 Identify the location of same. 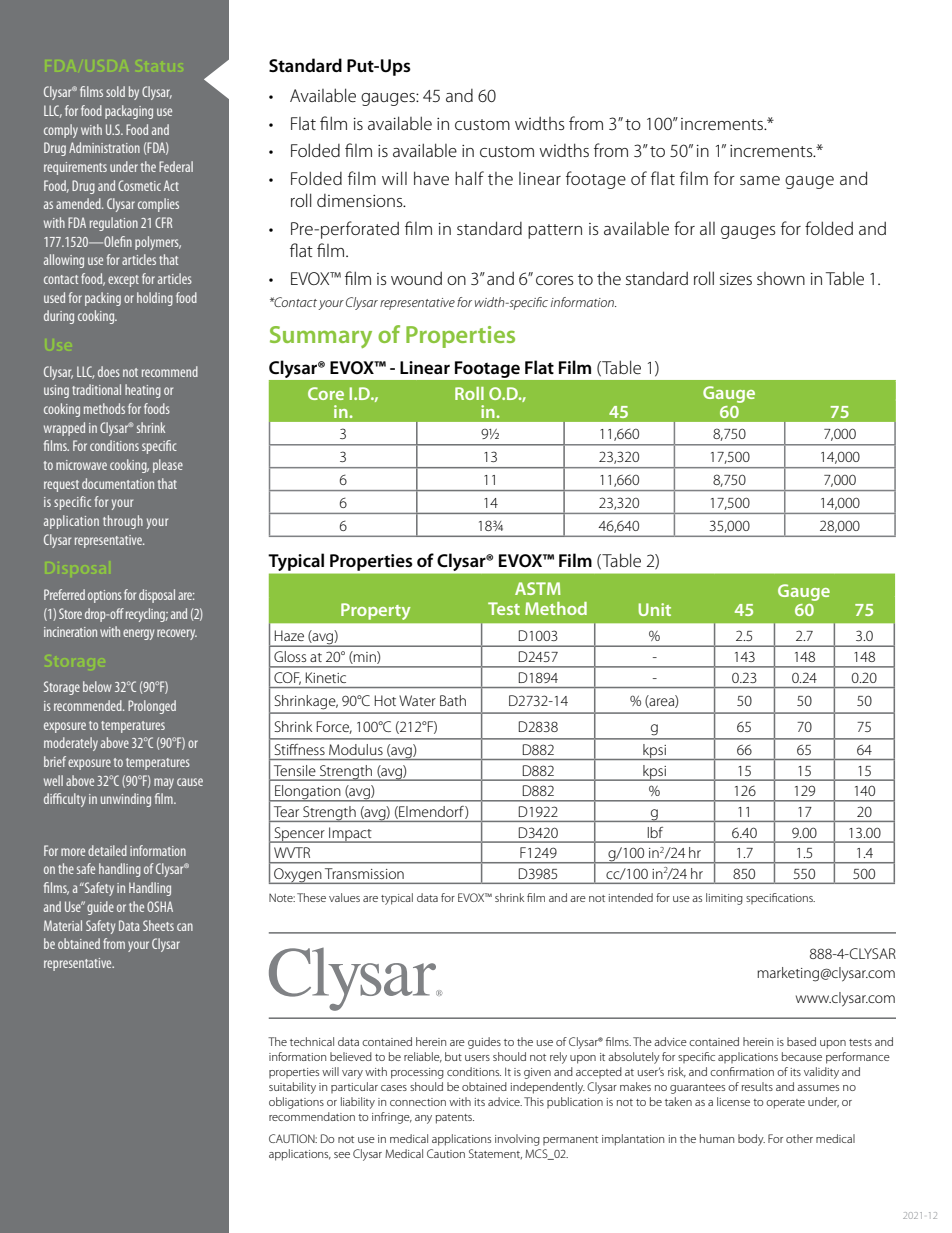
(760, 180).
